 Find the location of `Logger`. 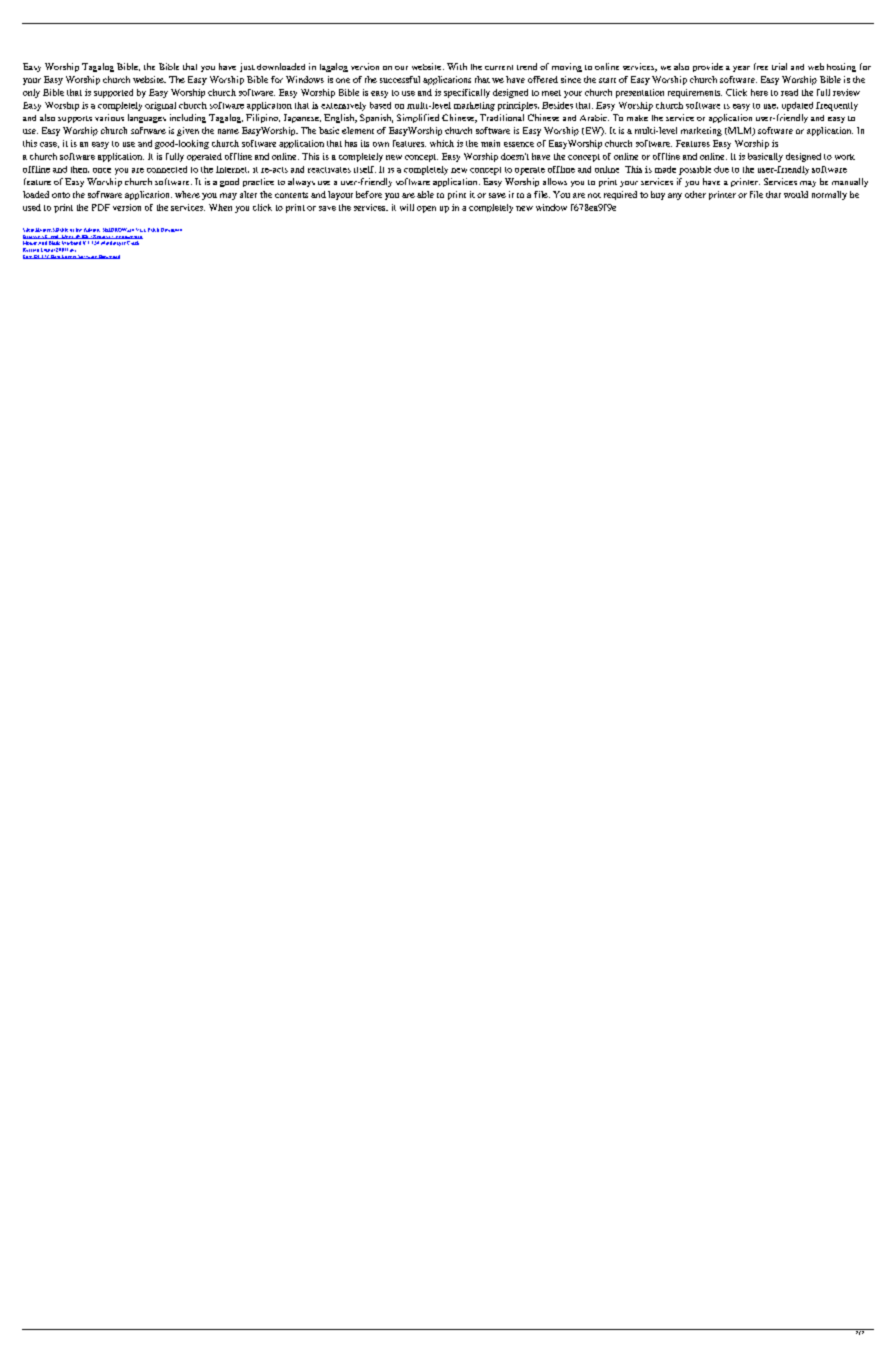

Logger is located at coordinates (69, 257).
